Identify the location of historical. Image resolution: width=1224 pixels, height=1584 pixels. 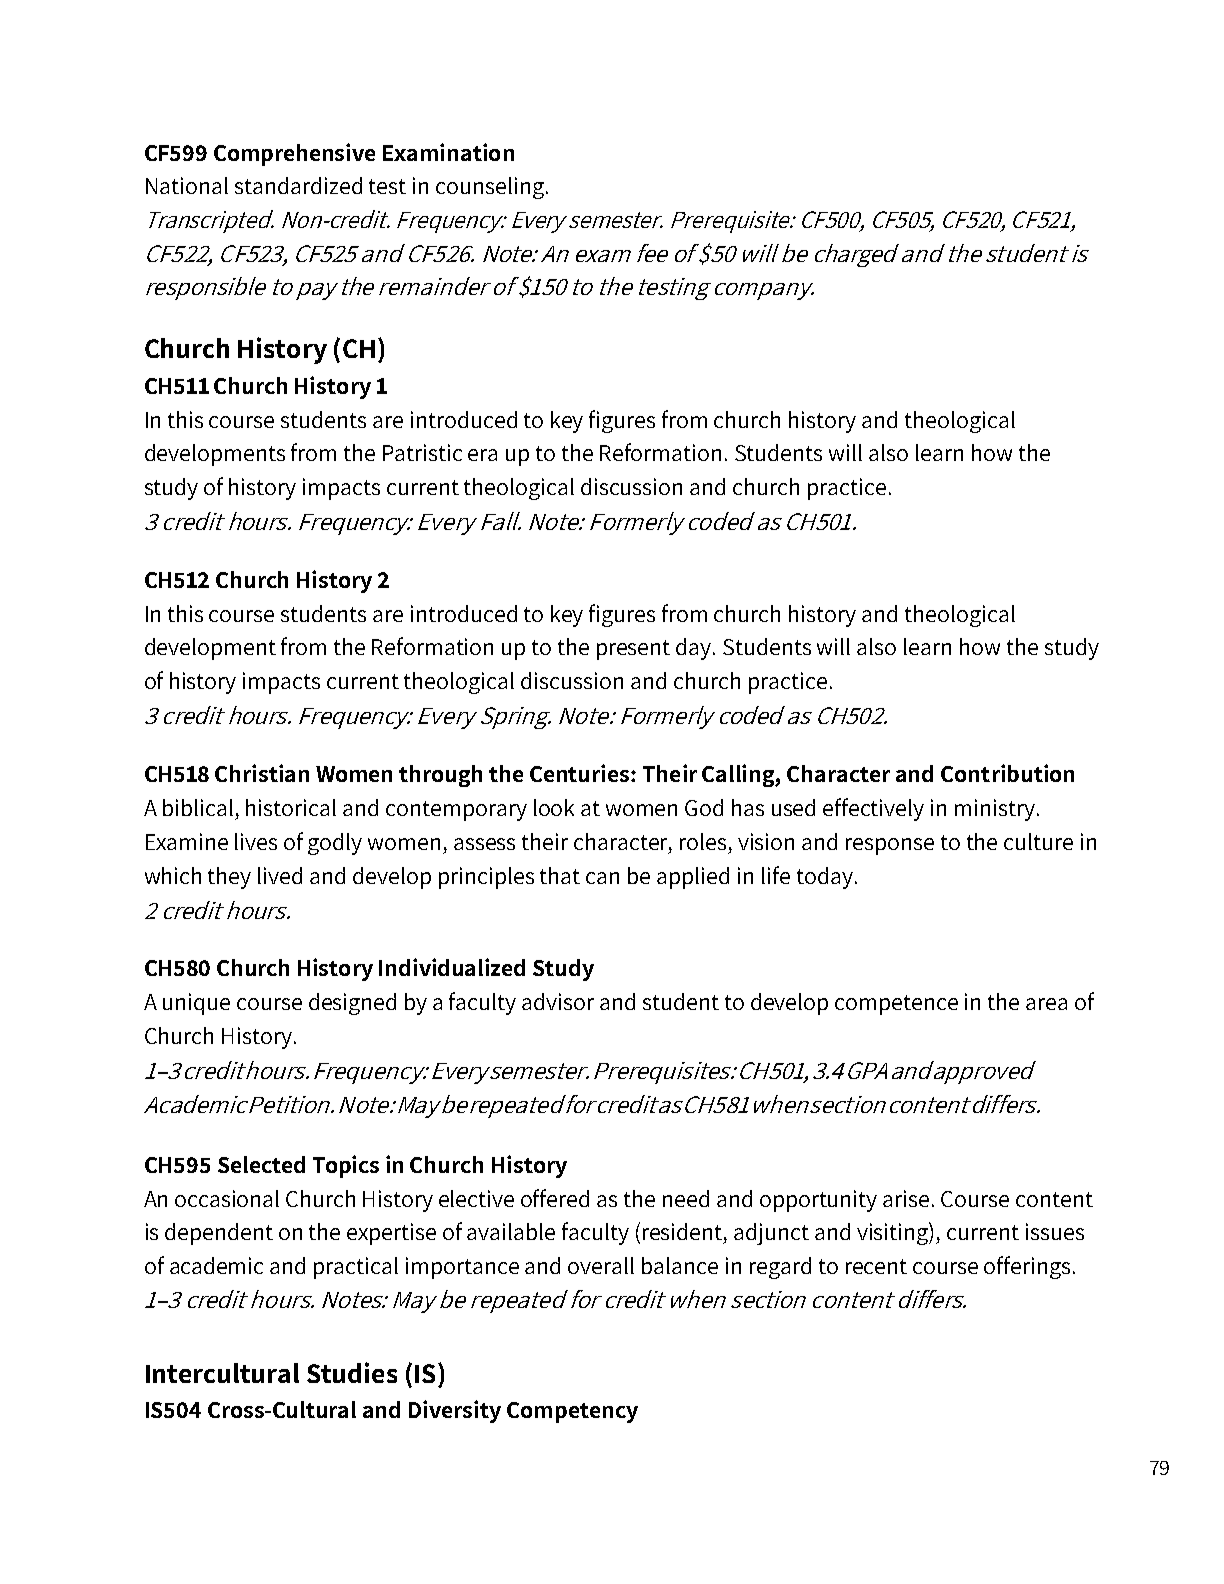
(291, 807).
